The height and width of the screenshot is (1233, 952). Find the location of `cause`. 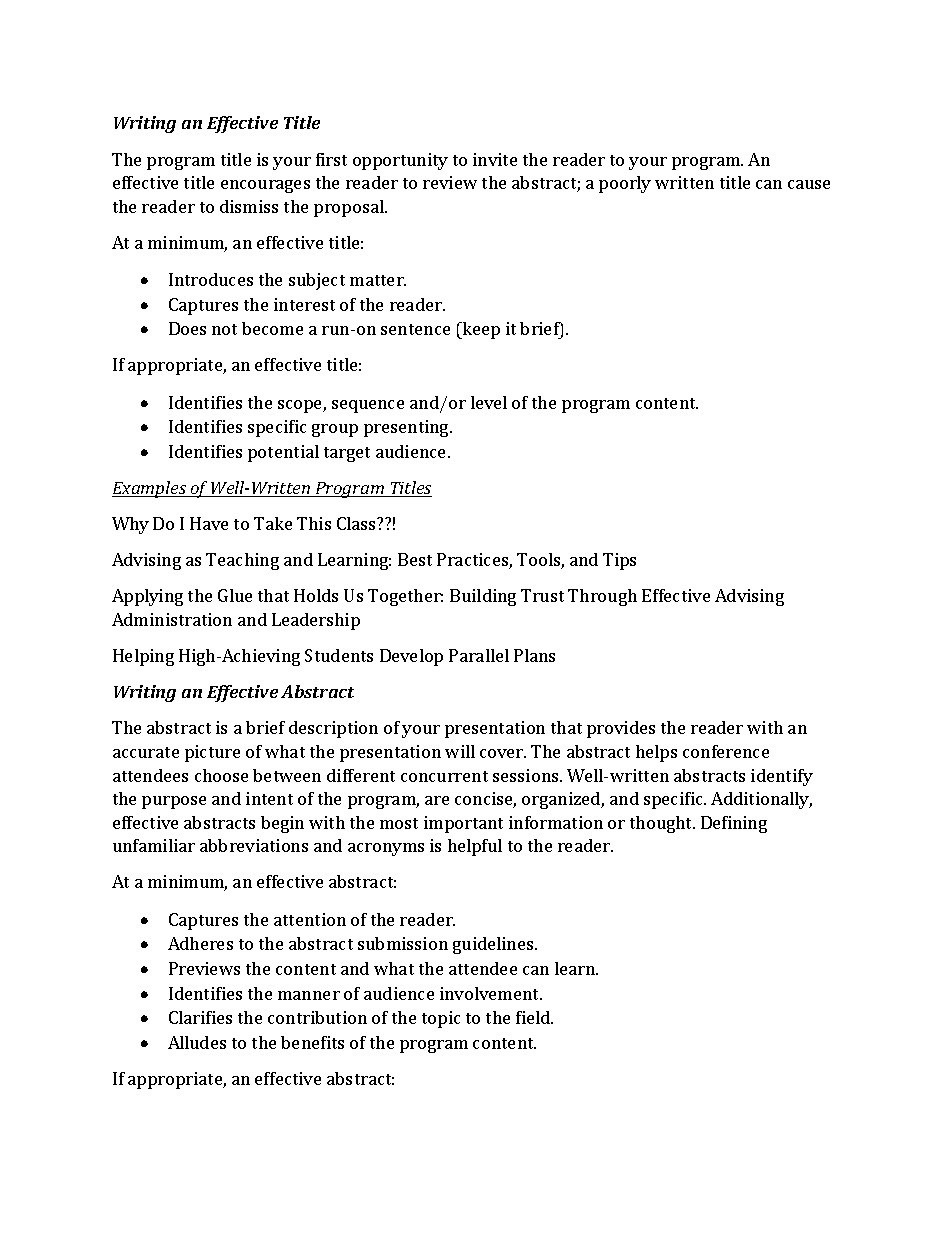

cause is located at coordinates (809, 184).
